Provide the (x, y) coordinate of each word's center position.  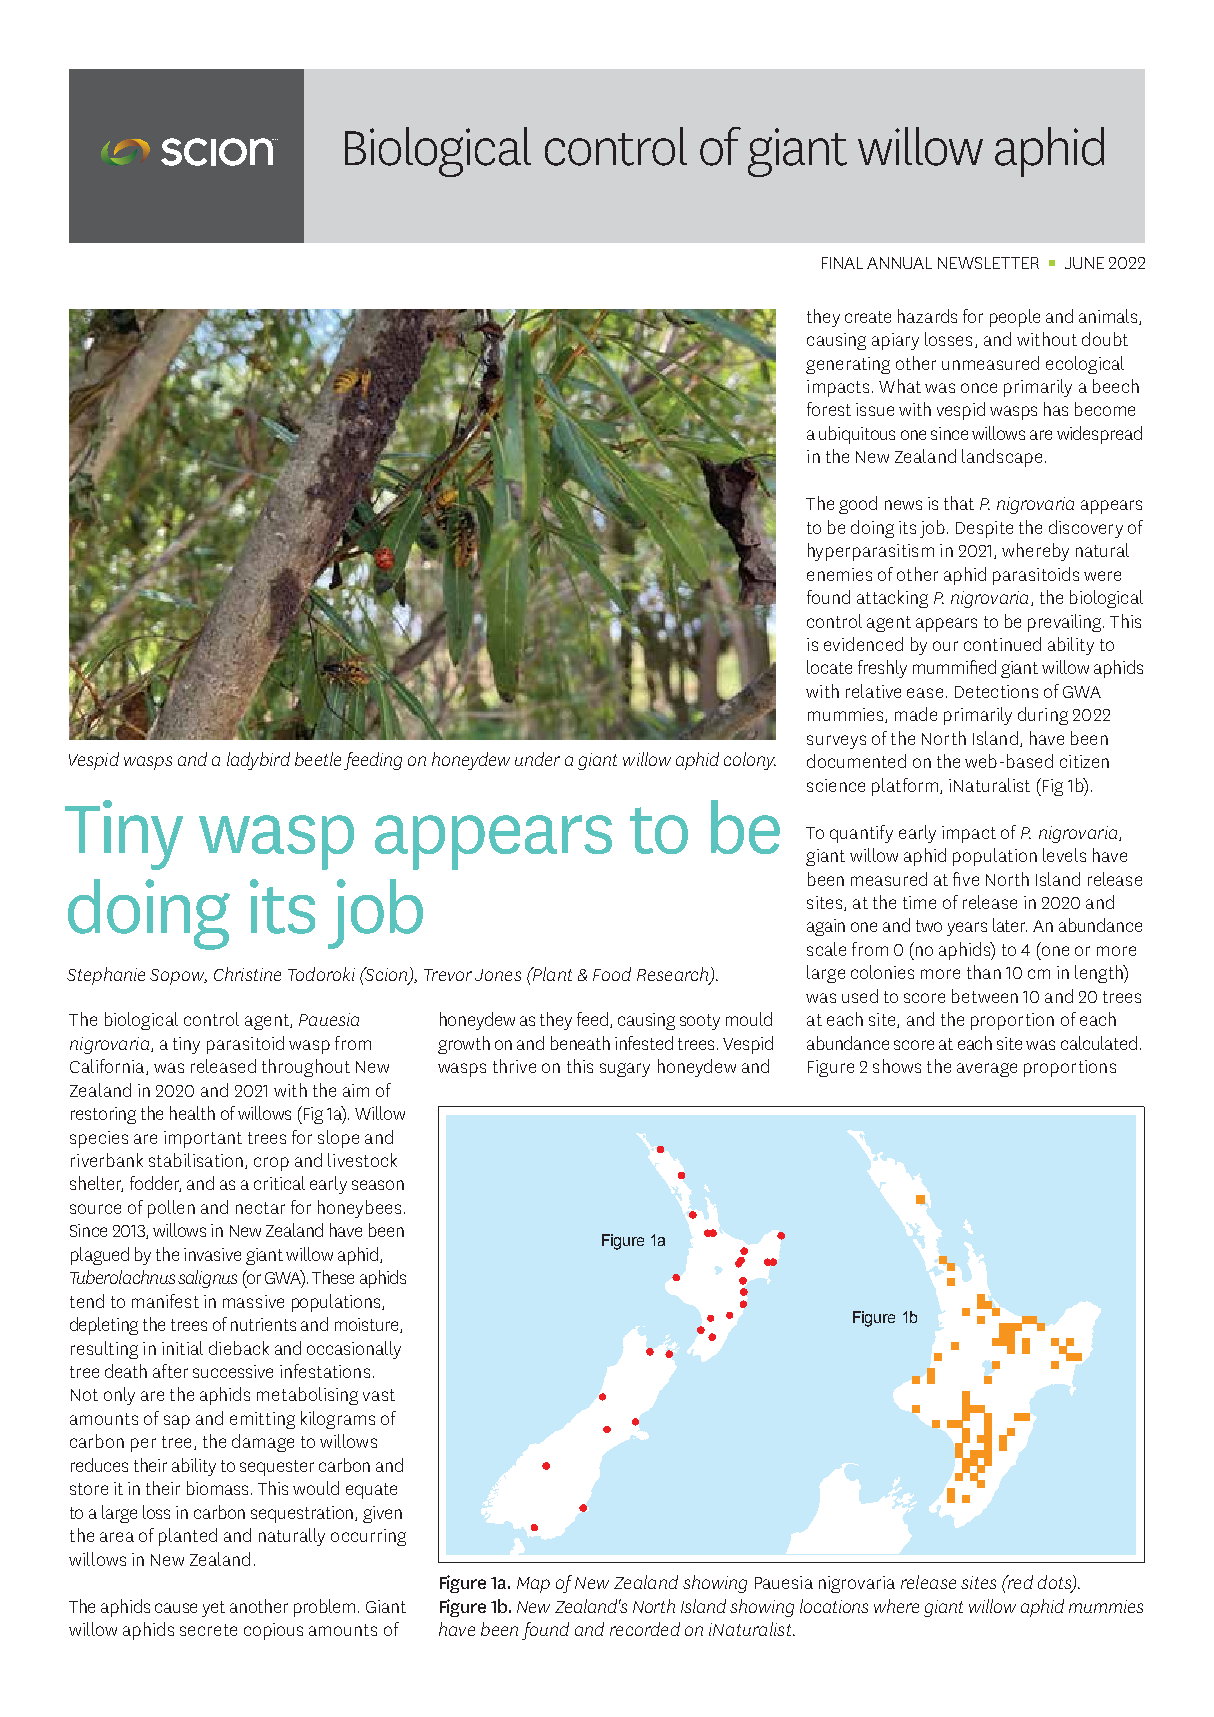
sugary (625, 1070)
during (1043, 716)
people (1015, 318)
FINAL (842, 263)
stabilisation (196, 1160)
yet (213, 1609)
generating (848, 365)
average (987, 1070)
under (537, 759)
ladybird (258, 761)
